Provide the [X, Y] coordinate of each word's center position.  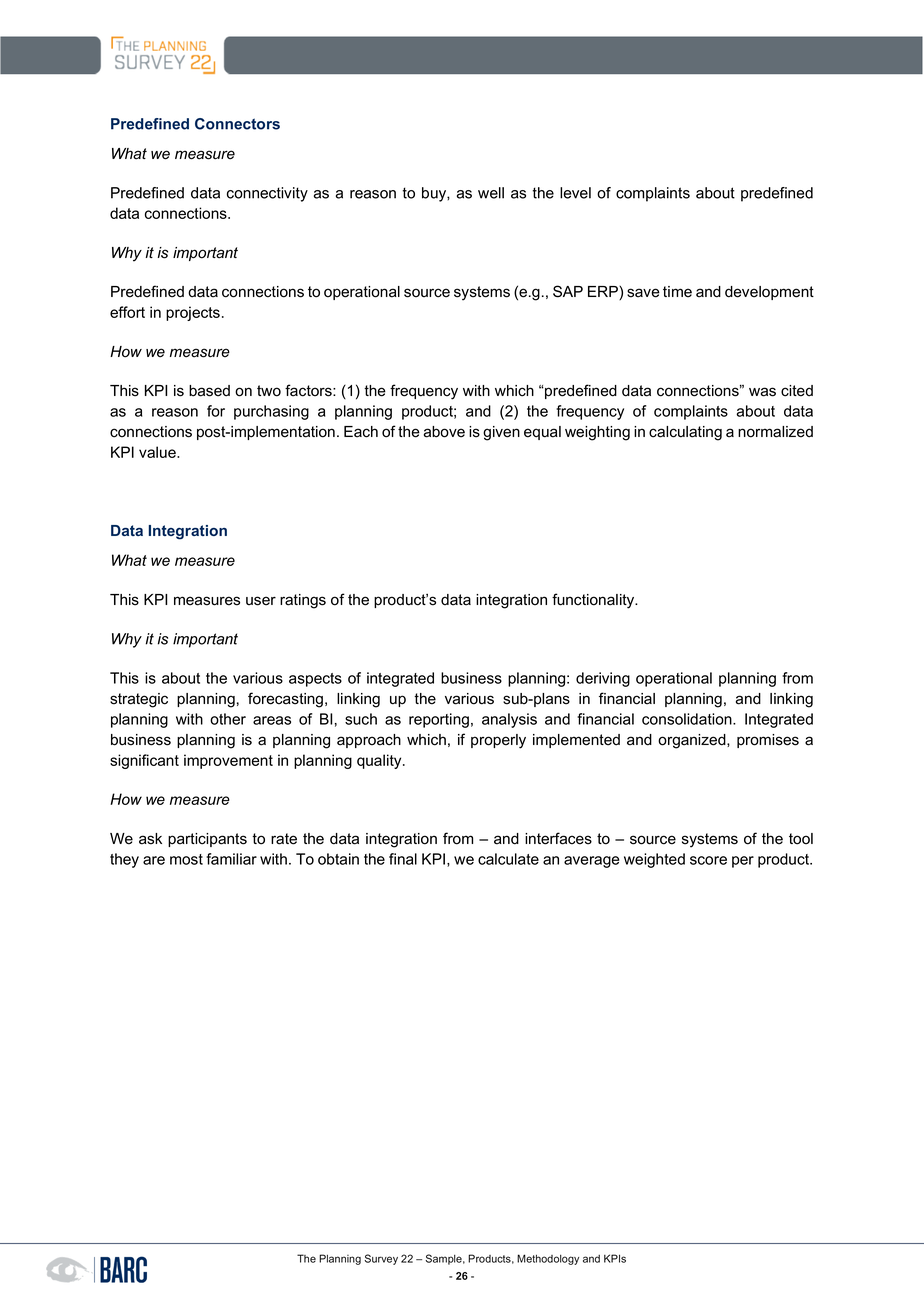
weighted [654, 860]
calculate [508, 859]
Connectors [237, 124]
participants [207, 840]
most [186, 859]
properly [498, 741]
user [261, 601]
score [708, 860]
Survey [381, 1259]
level [575, 193]
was [762, 392]
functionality [594, 601]
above [444, 432]
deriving [603, 679]
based [209, 391]
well [491, 193]
